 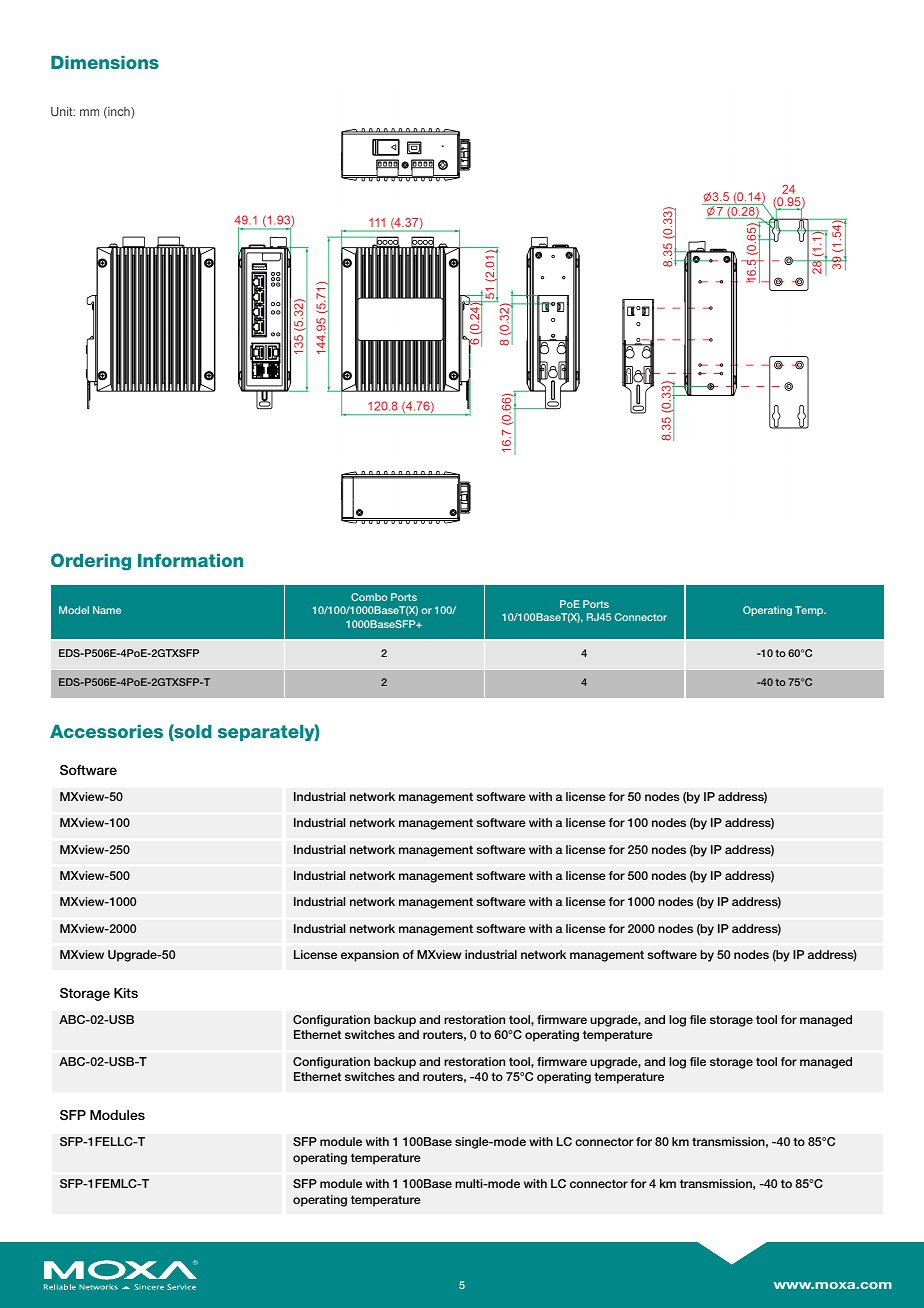 What do you see at coordinates (91, 562) in the image?
I see `Ordering` at bounding box center [91, 562].
